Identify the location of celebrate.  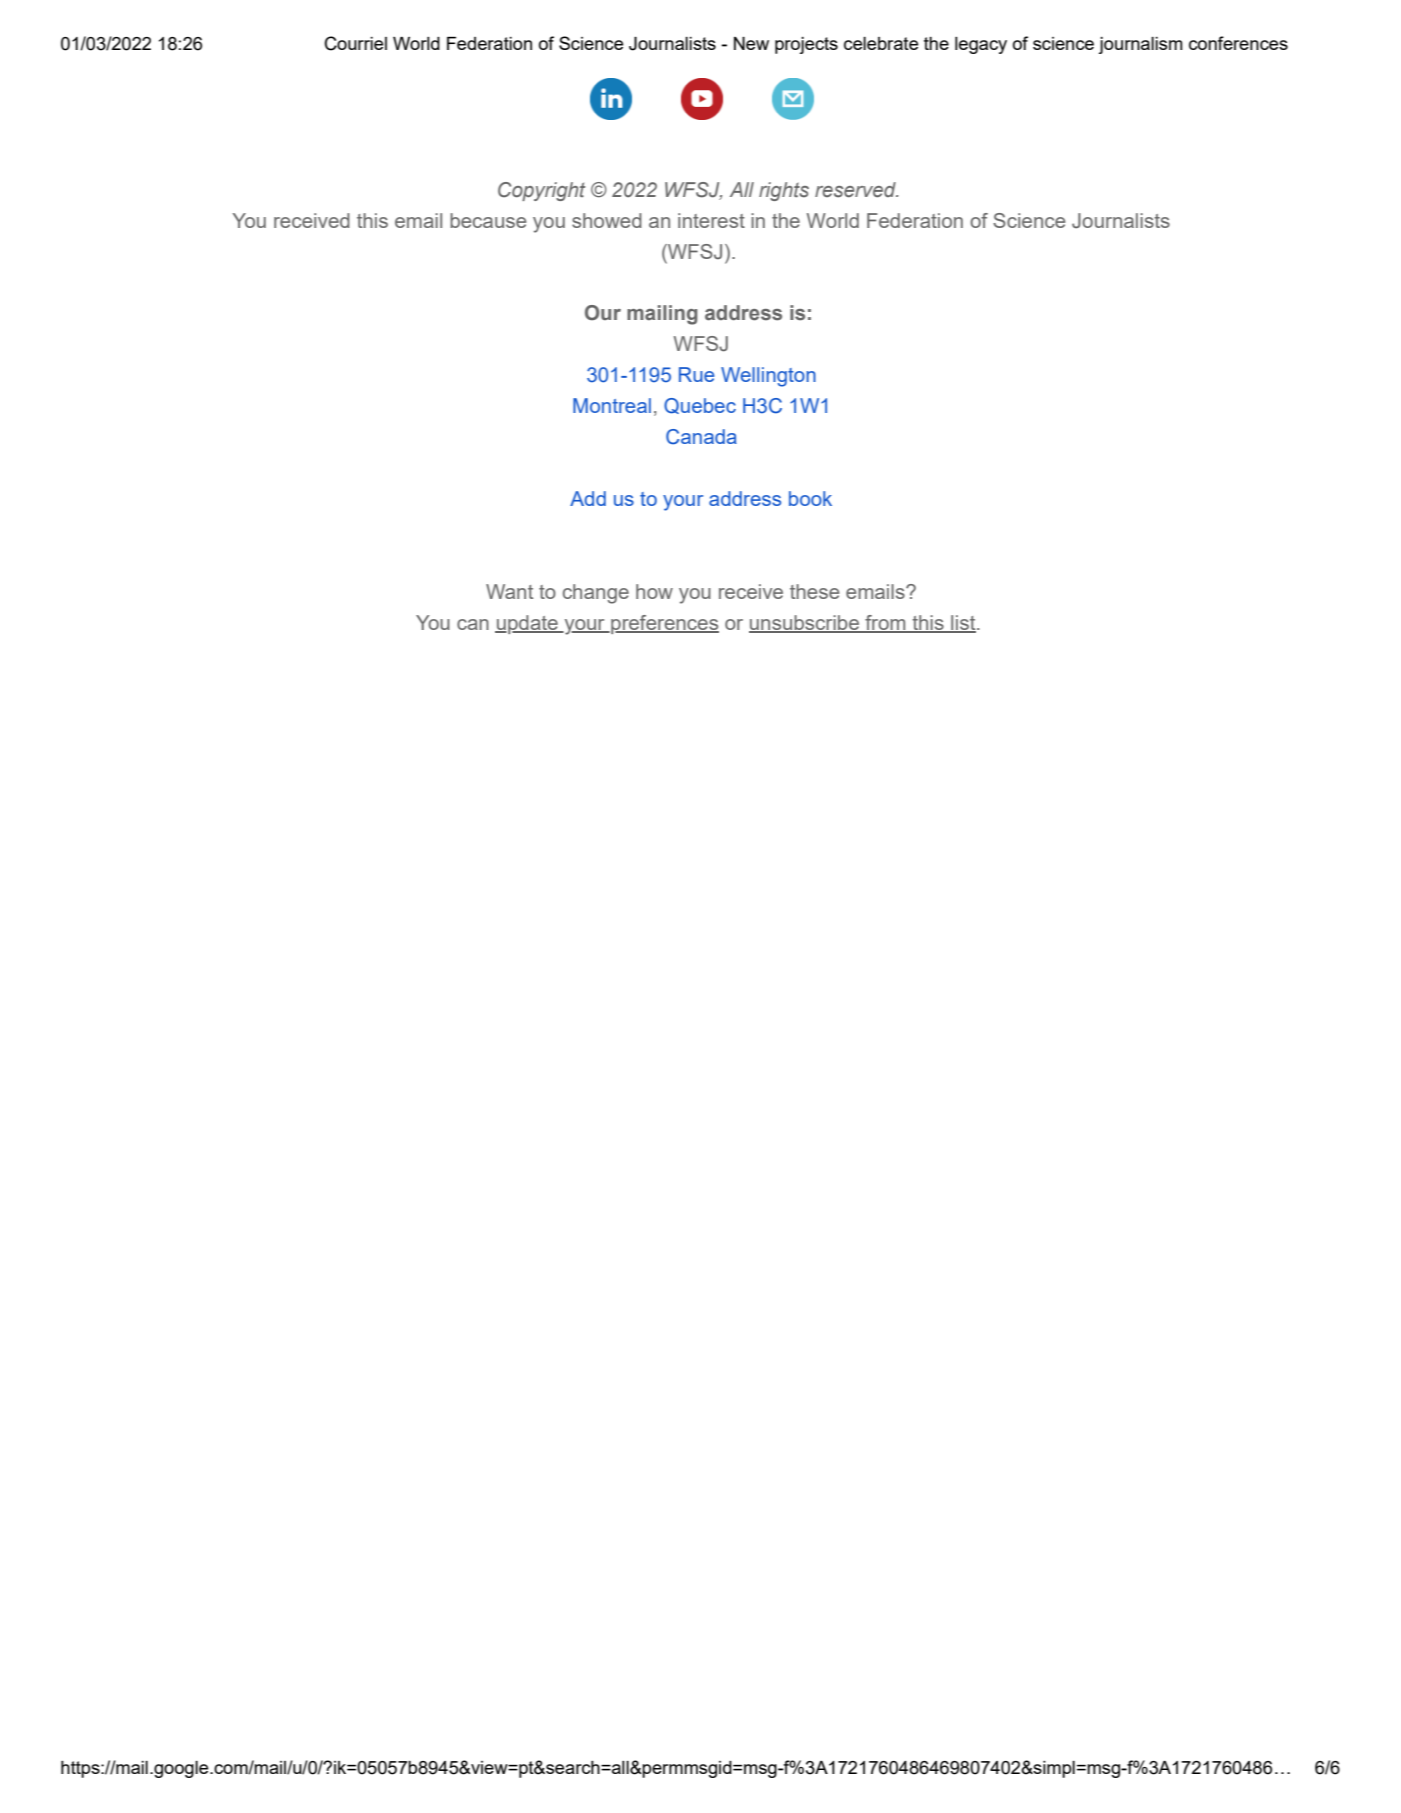
(881, 43).
